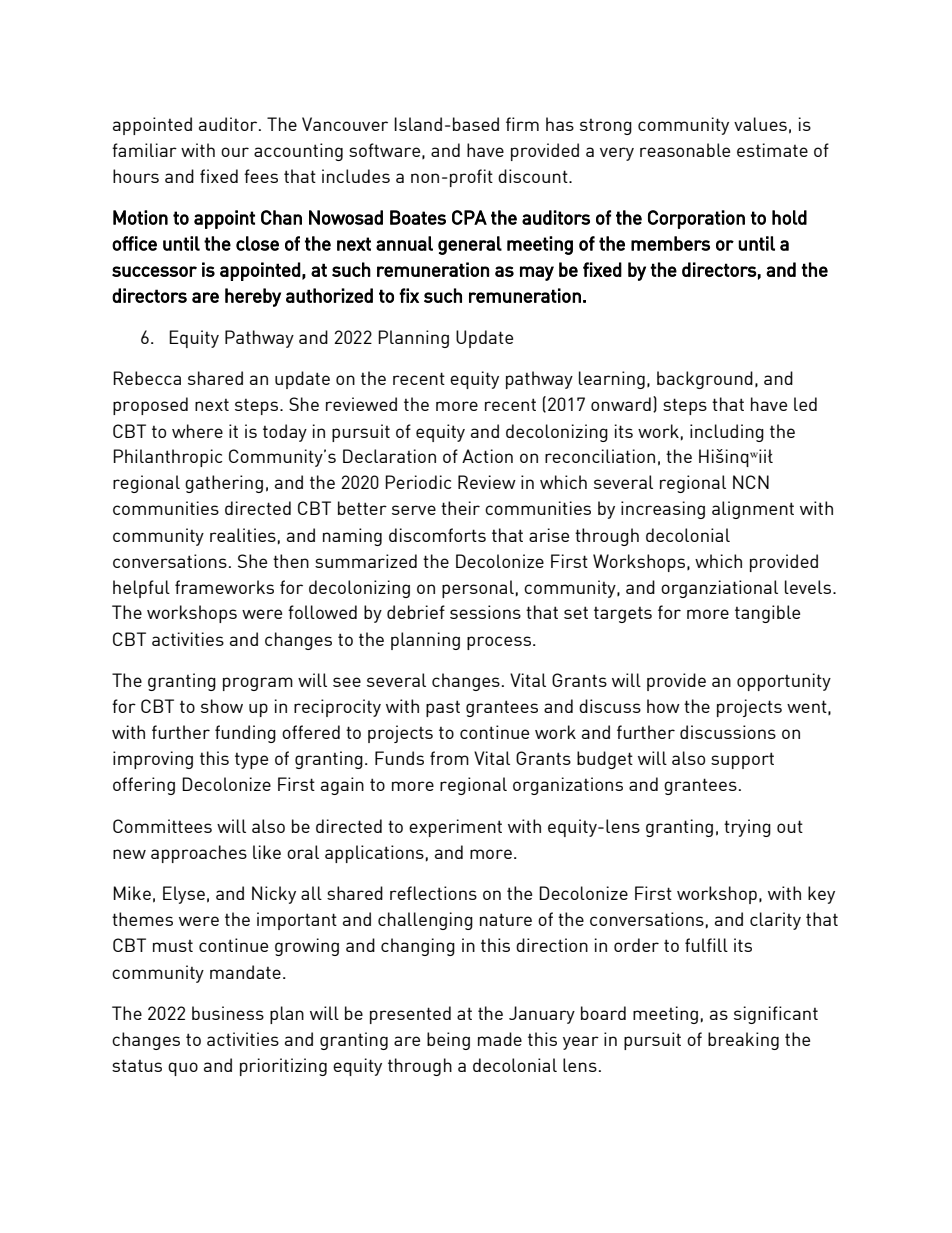 Image resolution: width=952 pixels, height=1233 pixels. I want to click on estimate, so click(772, 150).
